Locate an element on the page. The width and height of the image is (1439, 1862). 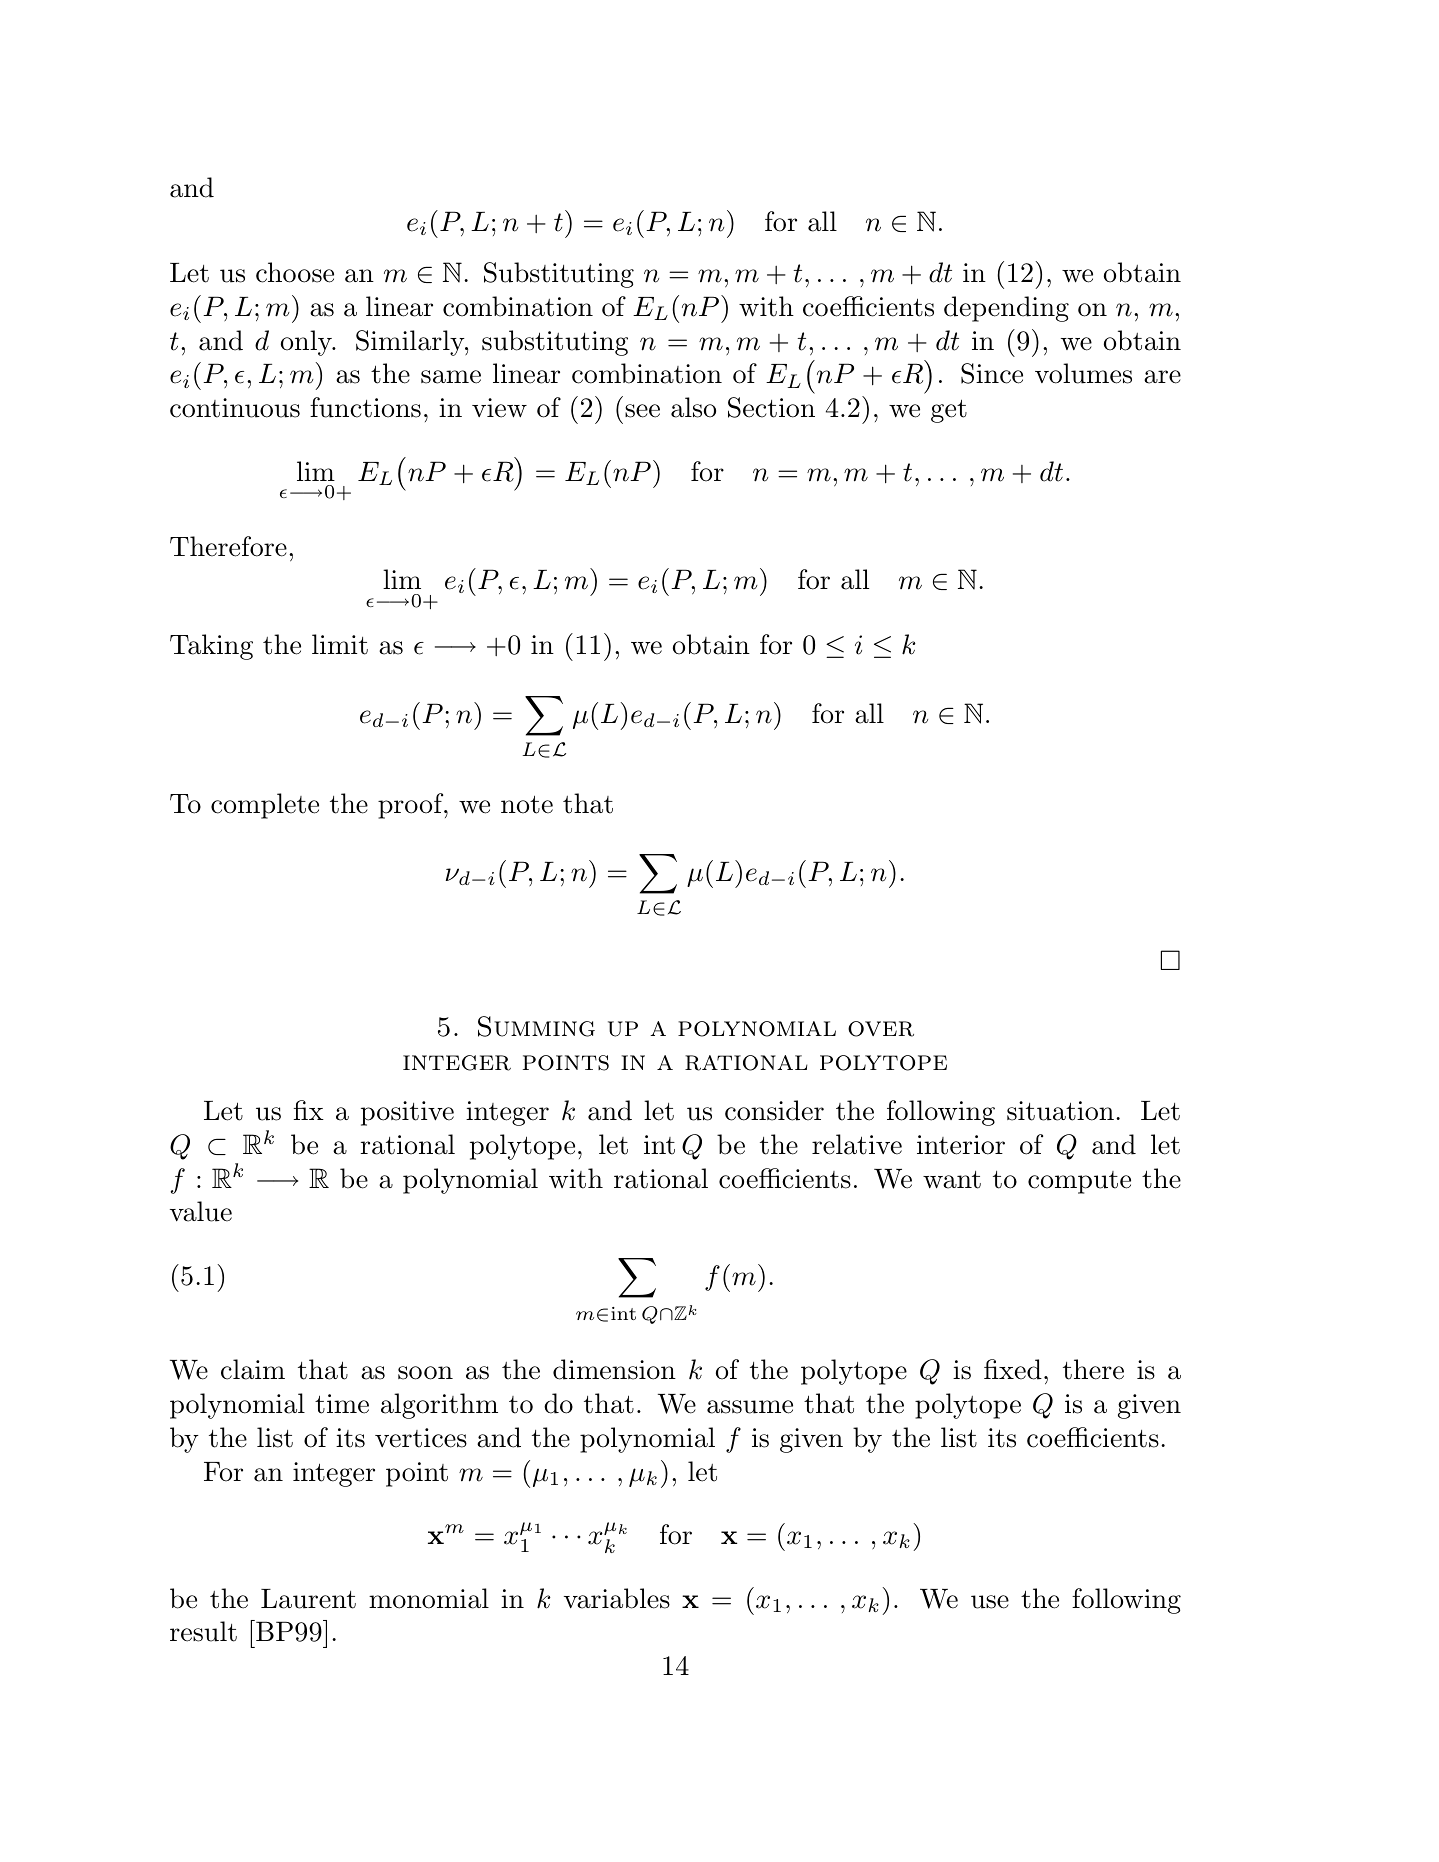
complete is located at coordinates (265, 806).
